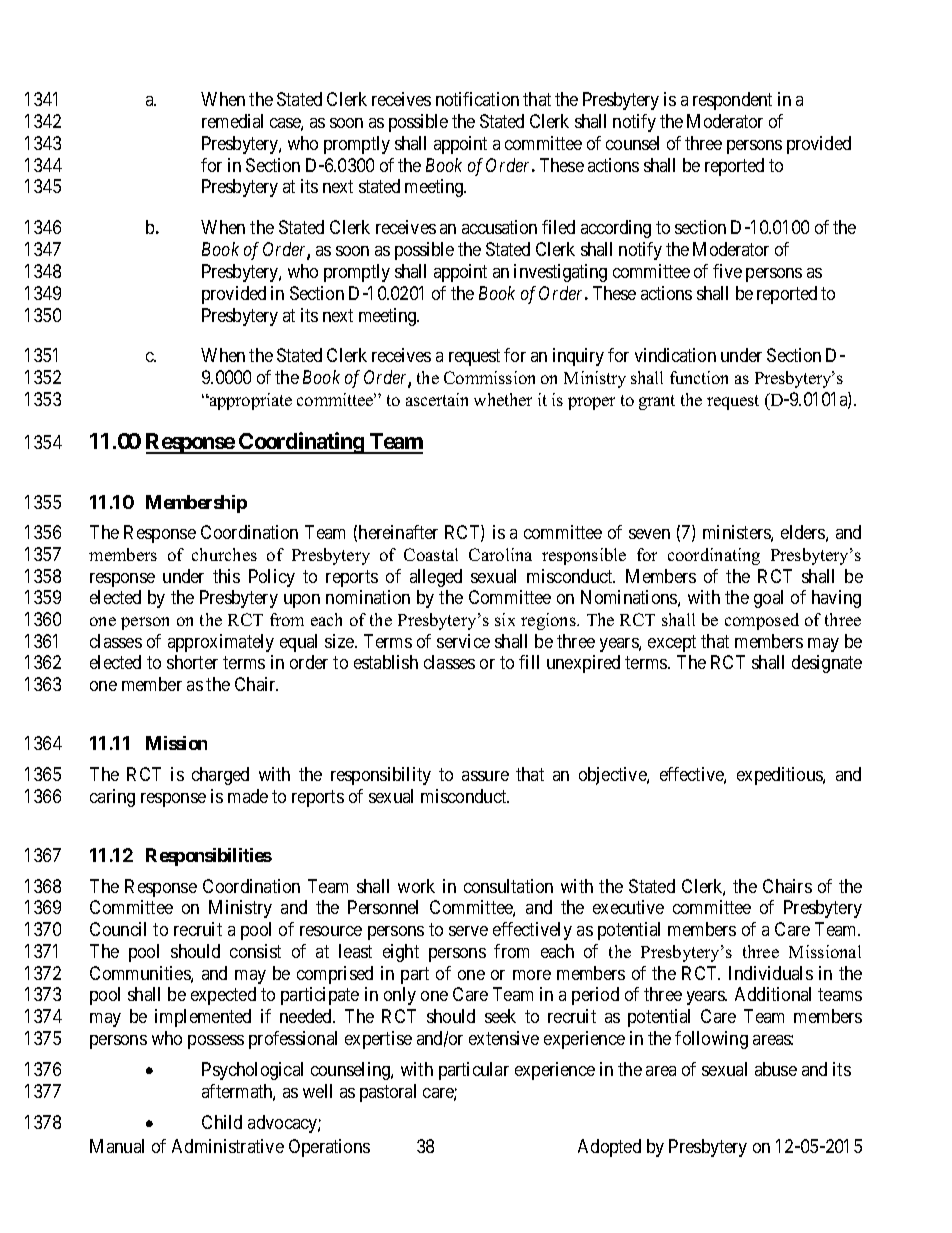 The width and height of the document is (952, 1233). What do you see at coordinates (657, 402) in the document?
I see `grant` at bounding box center [657, 402].
